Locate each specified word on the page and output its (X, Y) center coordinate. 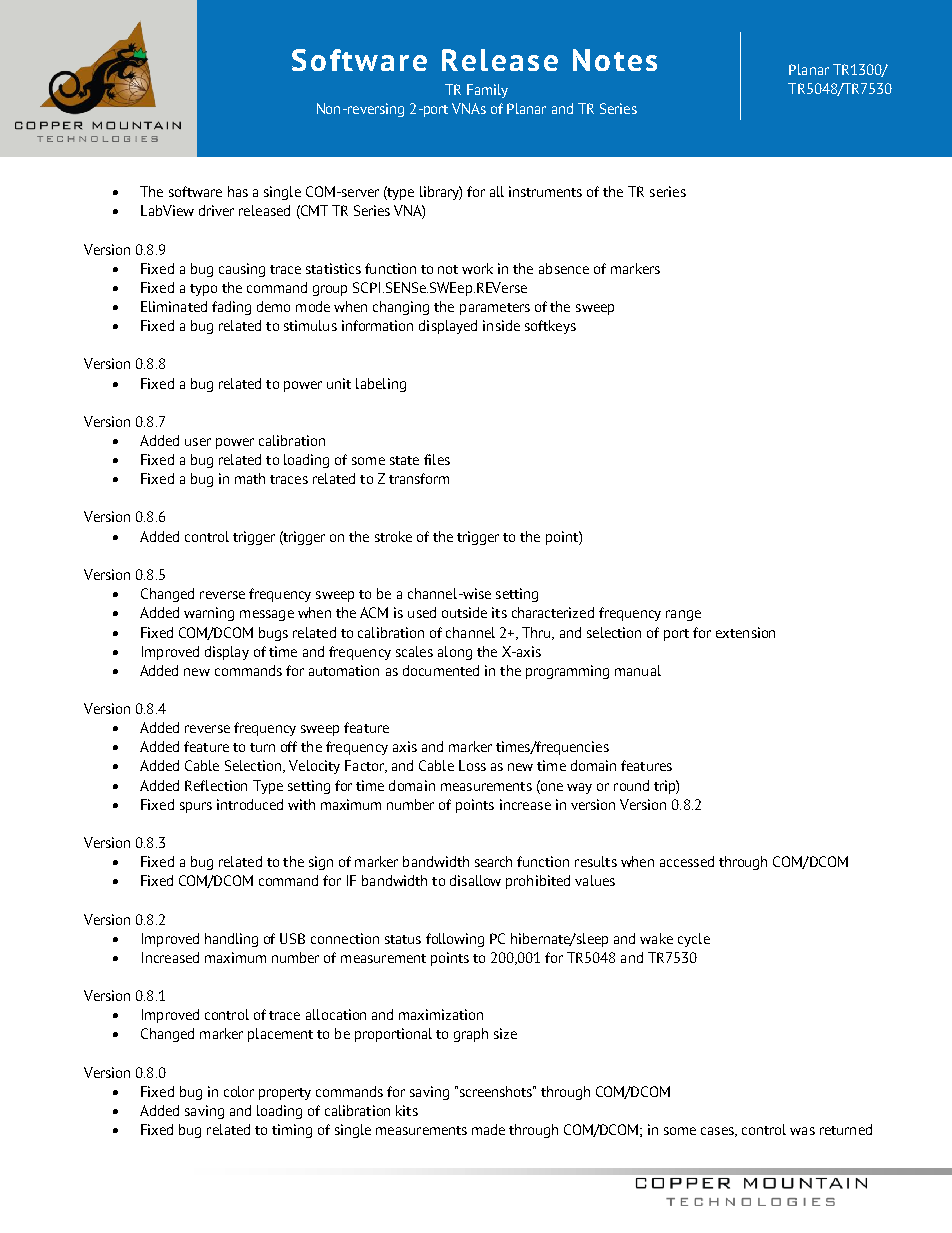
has (238, 191)
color (239, 1091)
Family (487, 91)
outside (464, 612)
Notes (615, 60)
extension (745, 632)
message (267, 615)
